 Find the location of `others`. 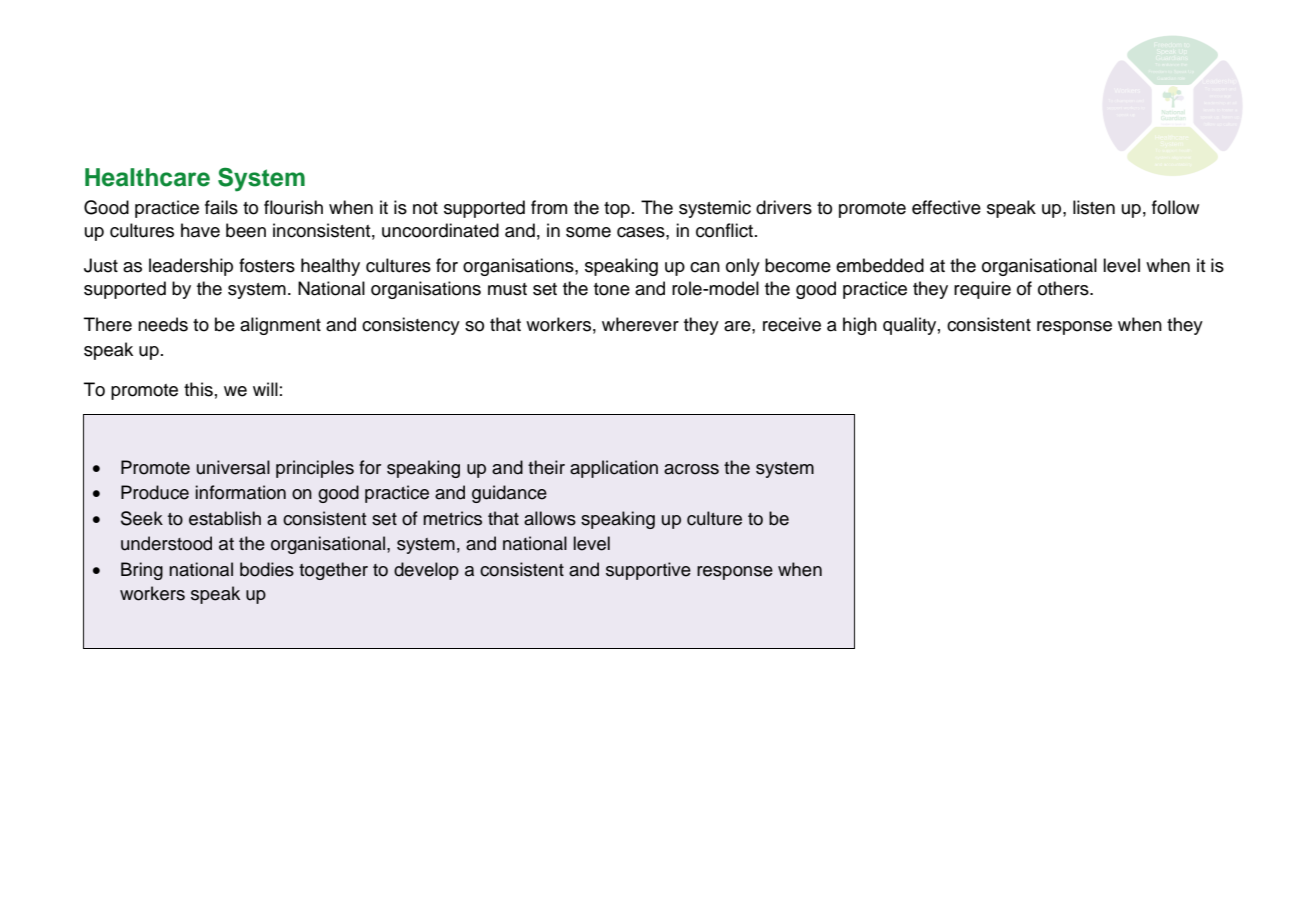

others is located at coordinates (1064, 288).
